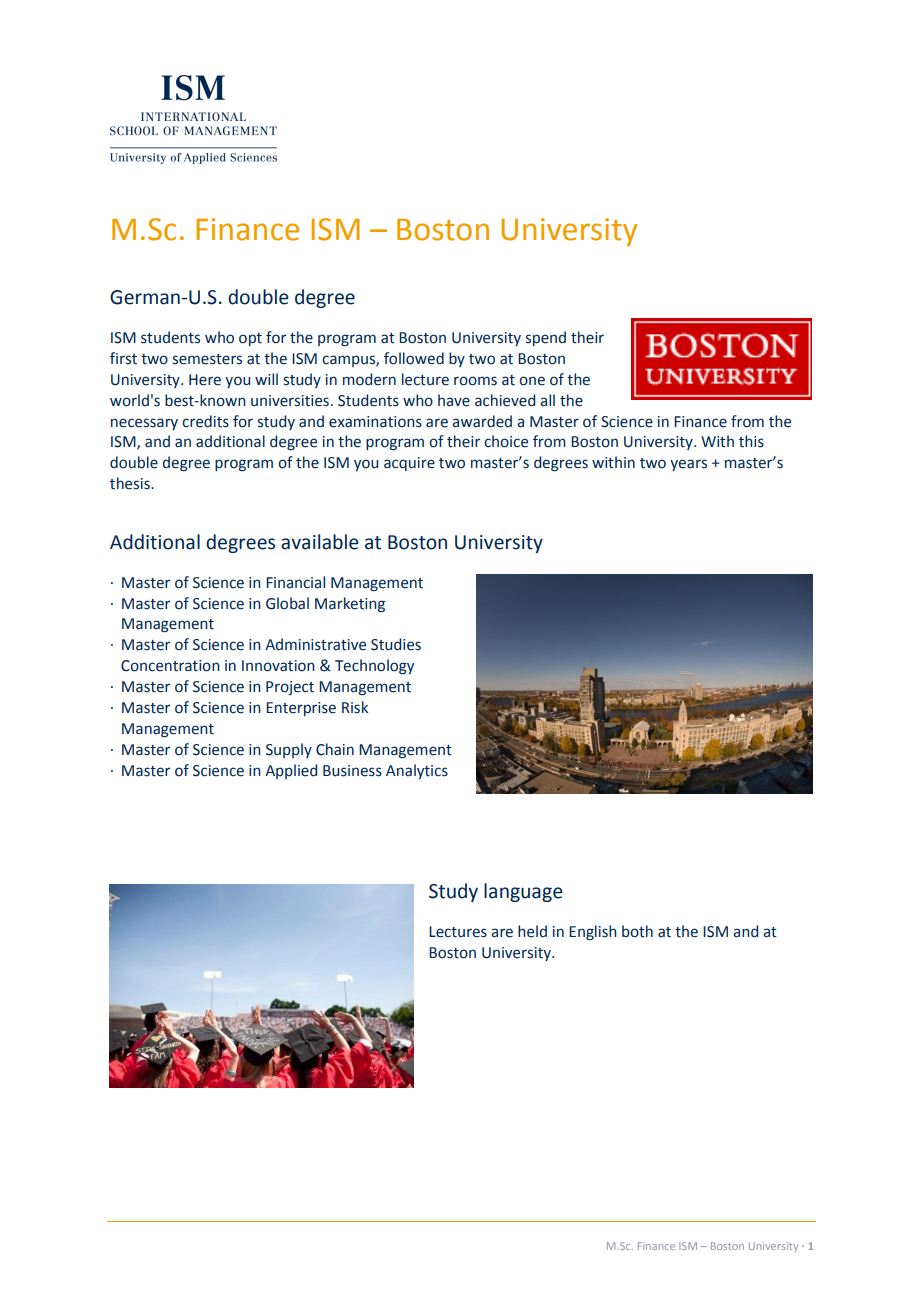  What do you see at coordinates (207, 359) in the screenshot?
I see `semesters` at bounding box center [207, 359].
